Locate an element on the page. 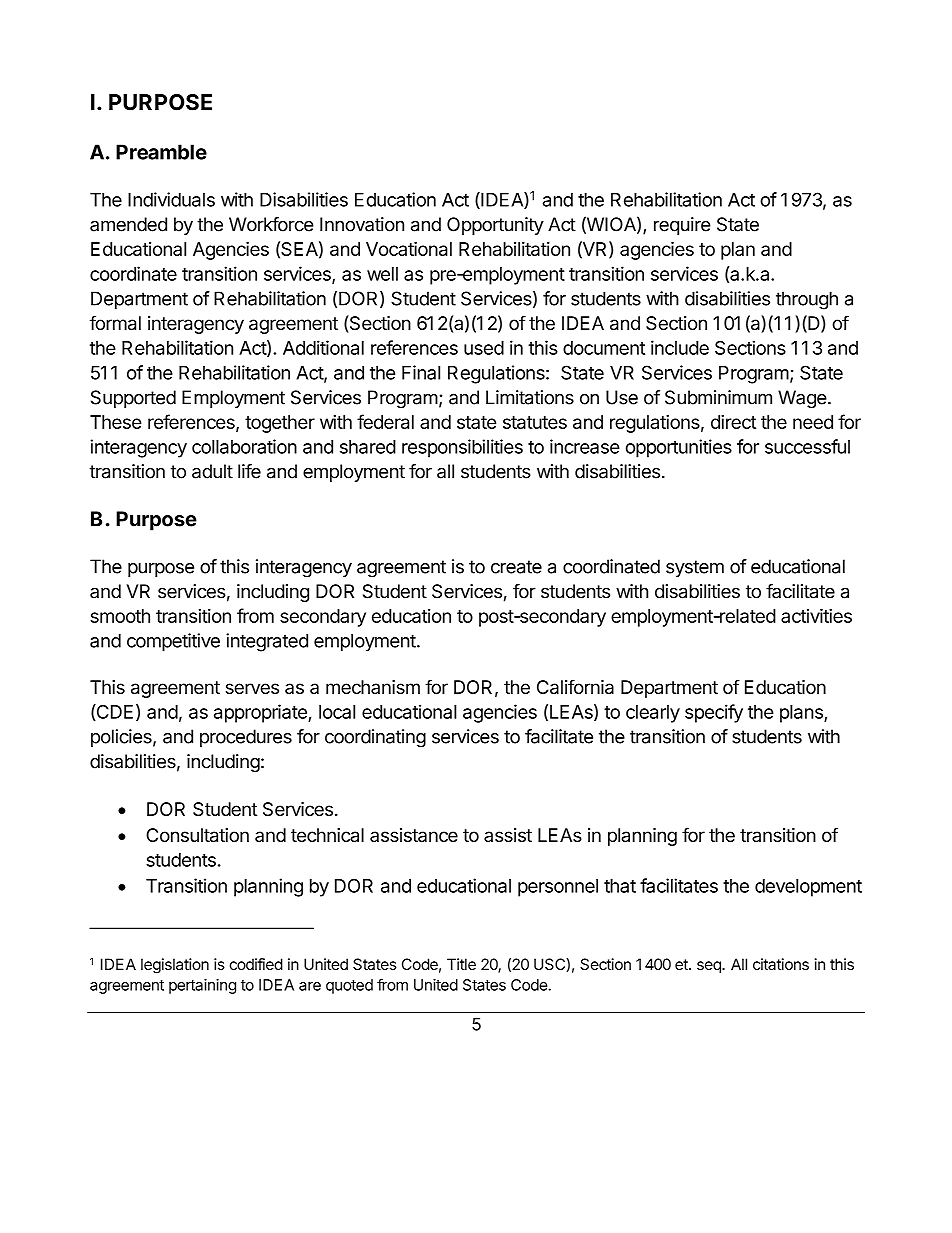  legislation is located at coordinates (175, 966).
